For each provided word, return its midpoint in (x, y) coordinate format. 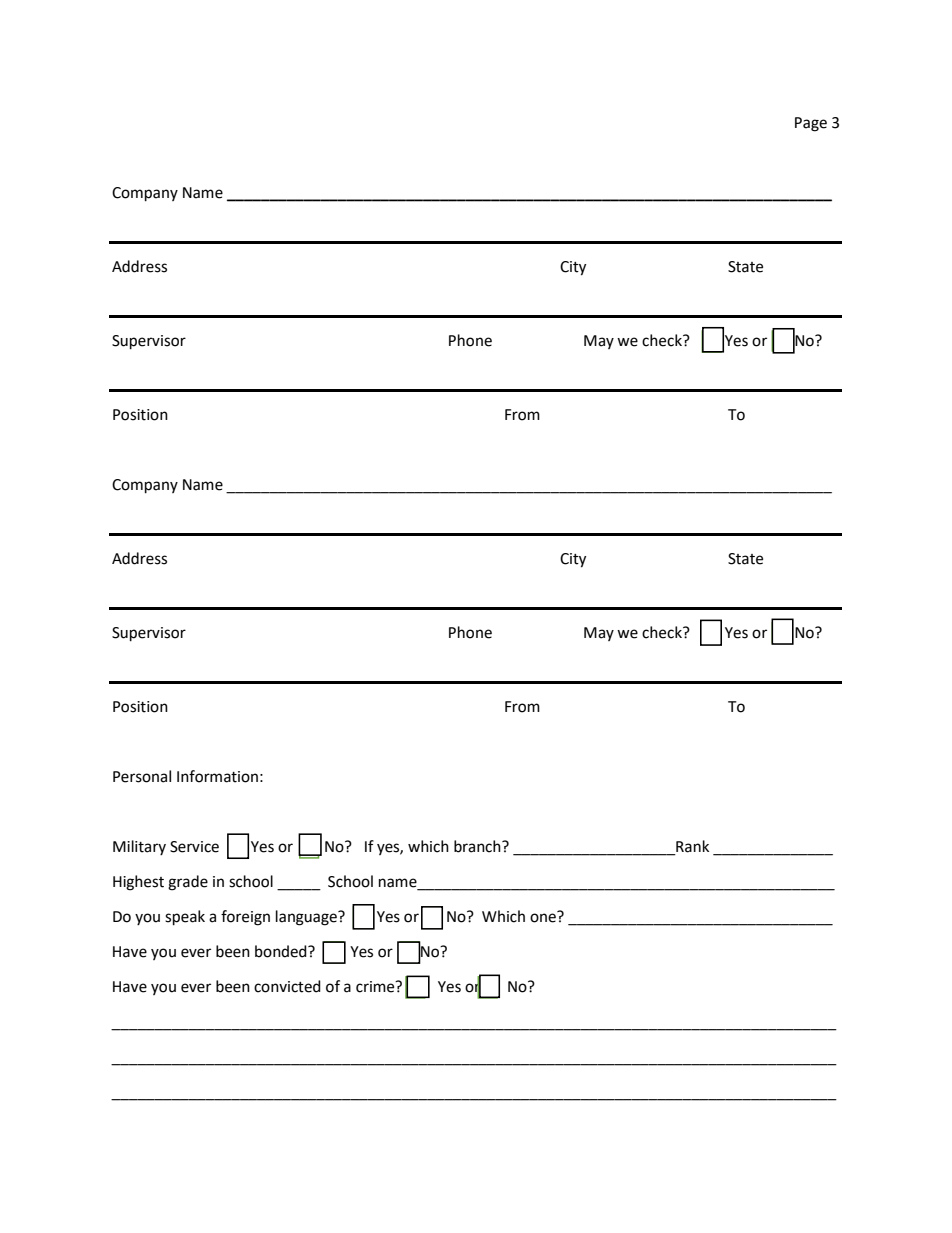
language (307, 918)
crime (376, 987)
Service (194, 847)
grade (188, 883)
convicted (287, 986)
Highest (138, 883)
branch (478, 846)
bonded (282, 951)
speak (185, 918)
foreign (245, 918)
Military (139, 847)
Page (811, 124)
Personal (142, 776)
